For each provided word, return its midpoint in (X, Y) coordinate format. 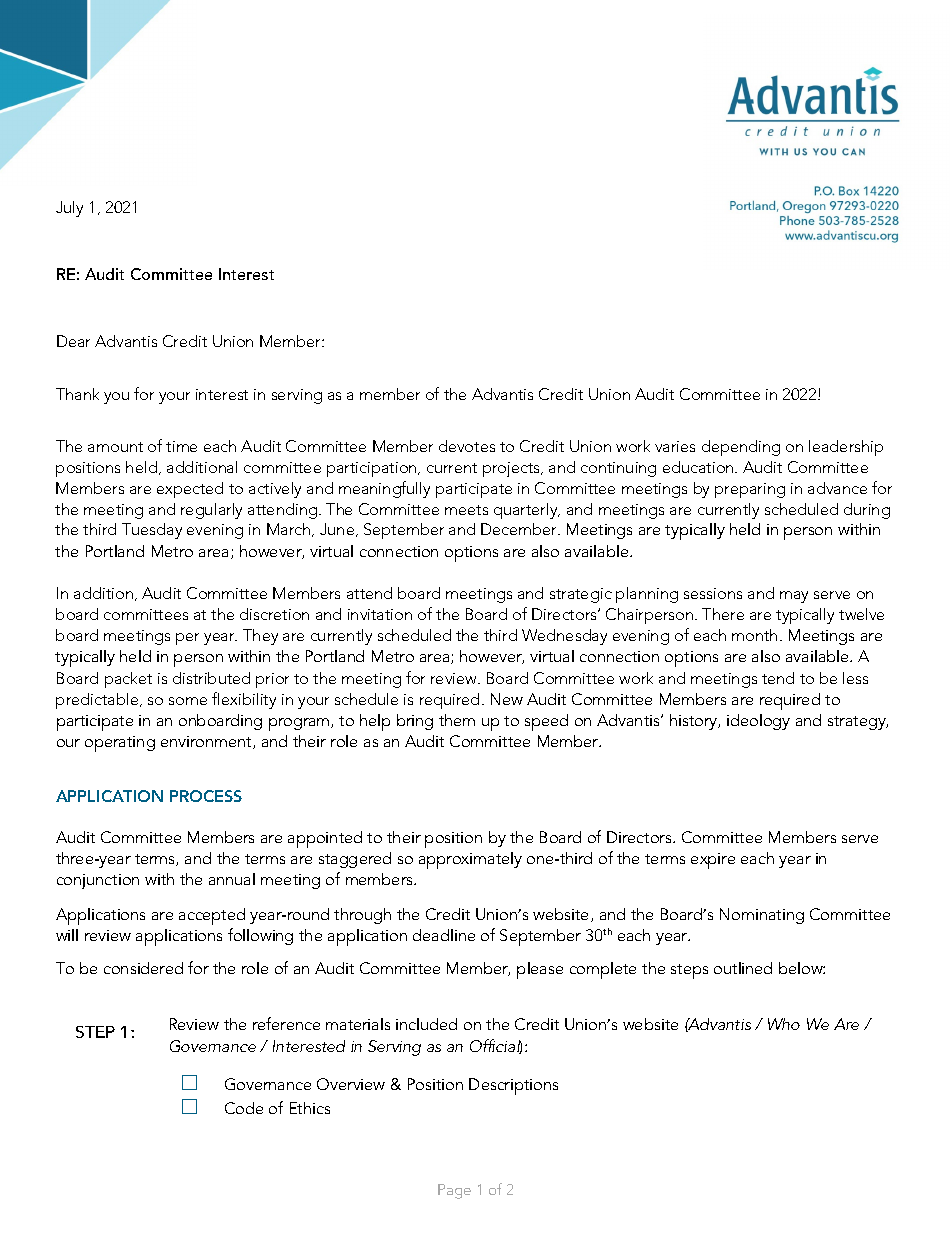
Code (244, 1108)
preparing (750, 490)
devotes (467, 446)
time (181, 446)
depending (741, 448)
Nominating (762, 916)
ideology (758, 722)
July (69, 209)
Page (454, 1191)
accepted (212, 916)
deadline (444, 935)
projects (512, 469)
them (457, 720)
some (188, 701)
